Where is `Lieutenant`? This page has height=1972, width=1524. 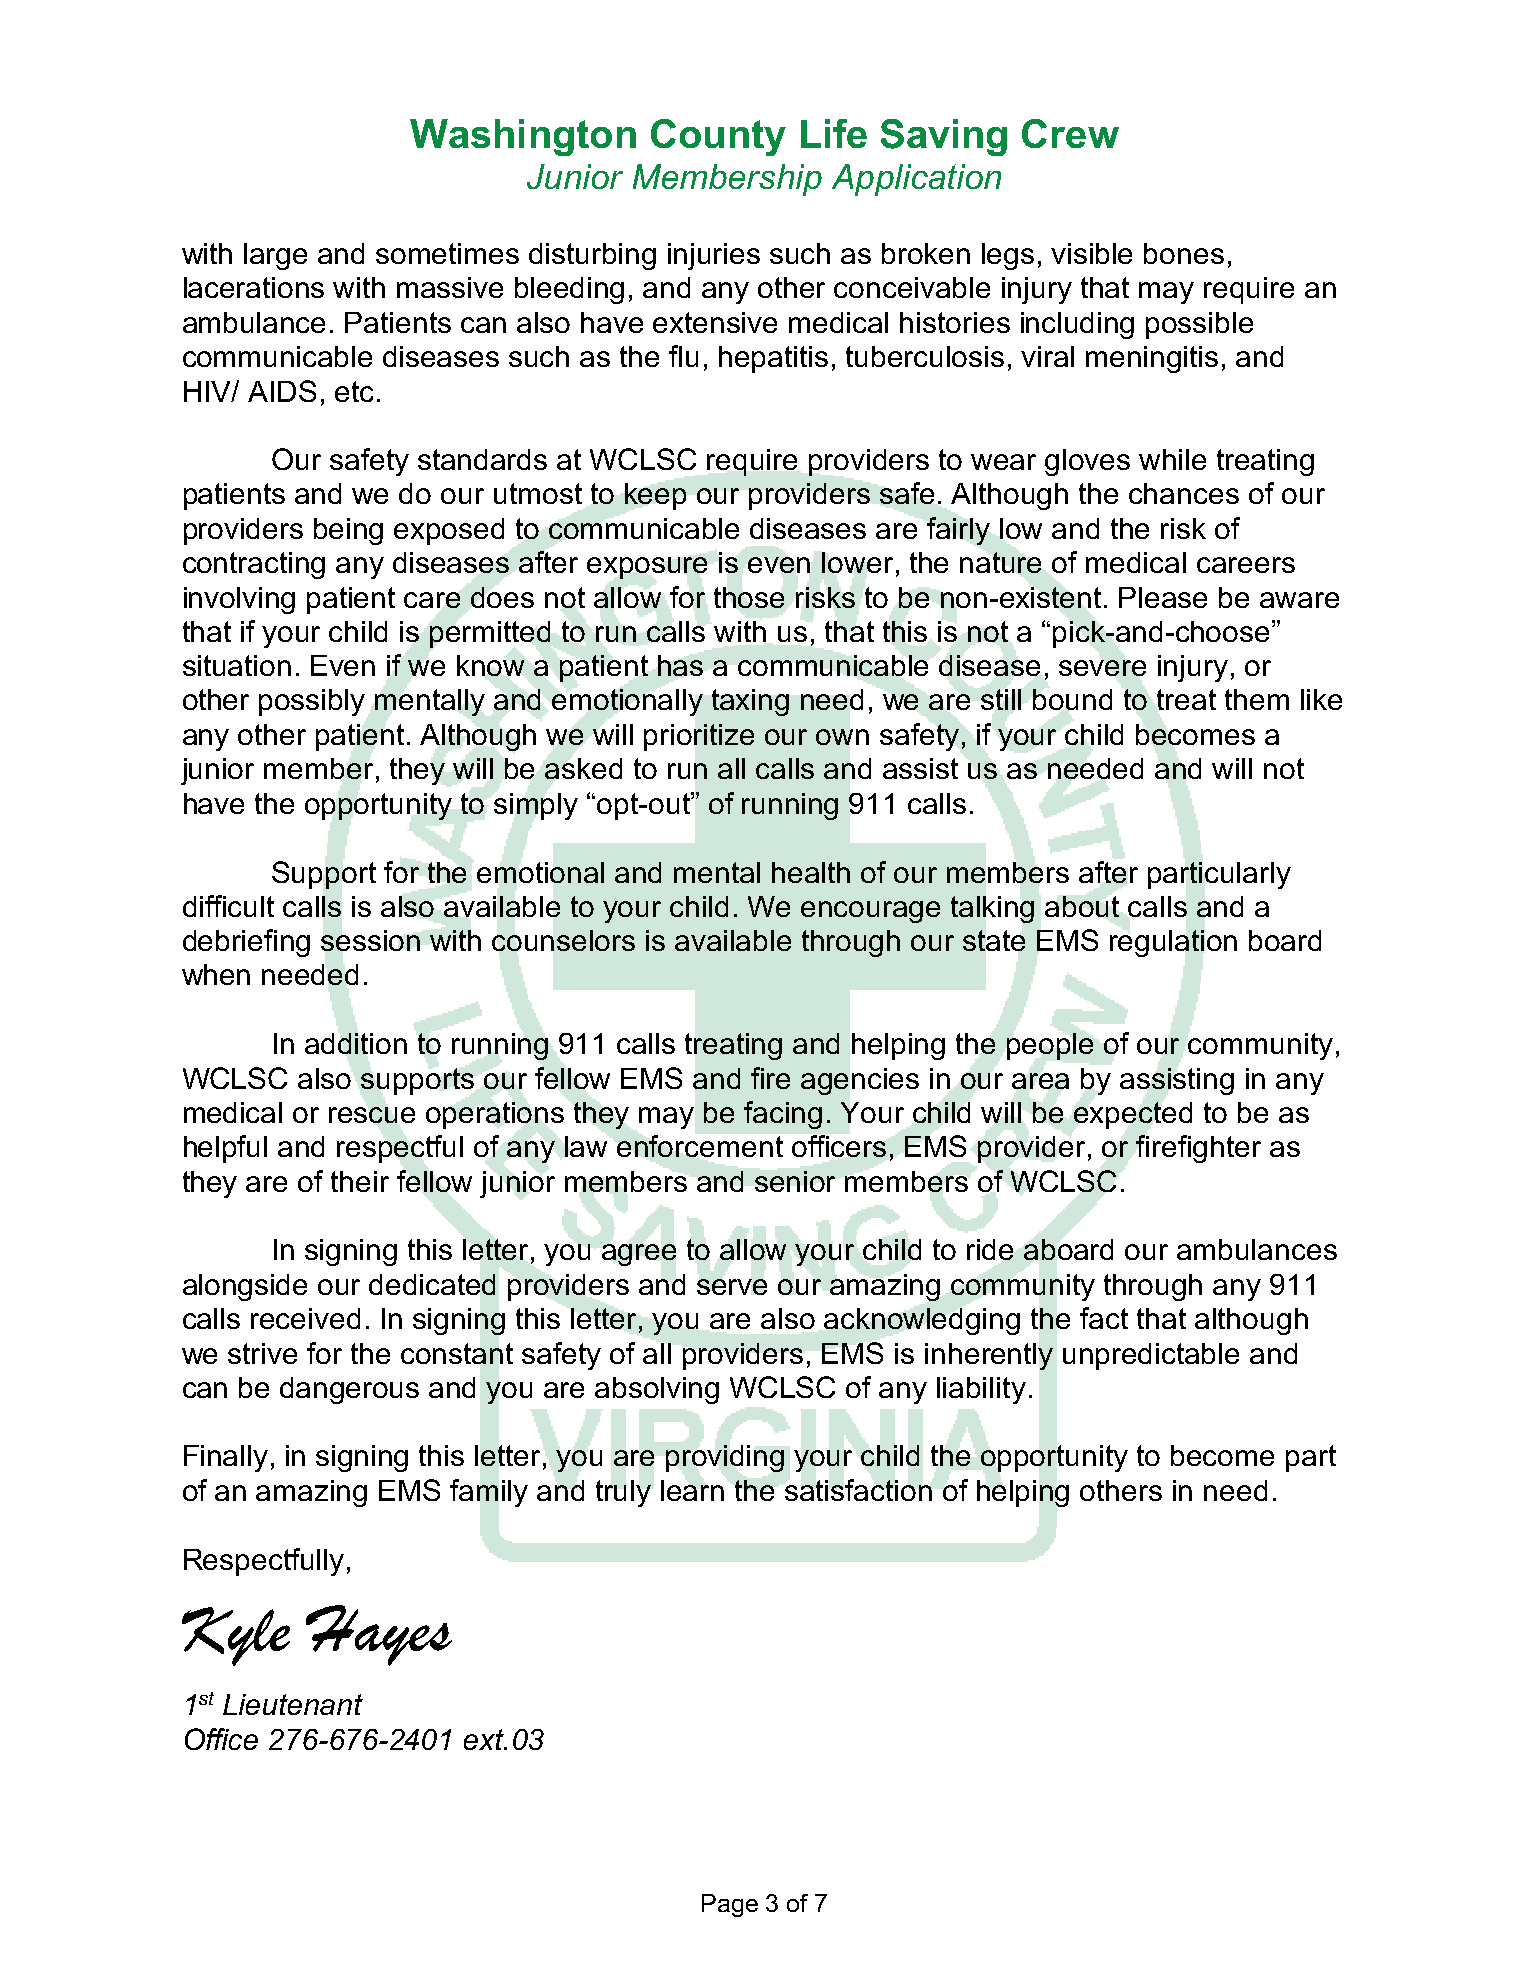 Lieutenant is located at coordinates (293, 1704).
